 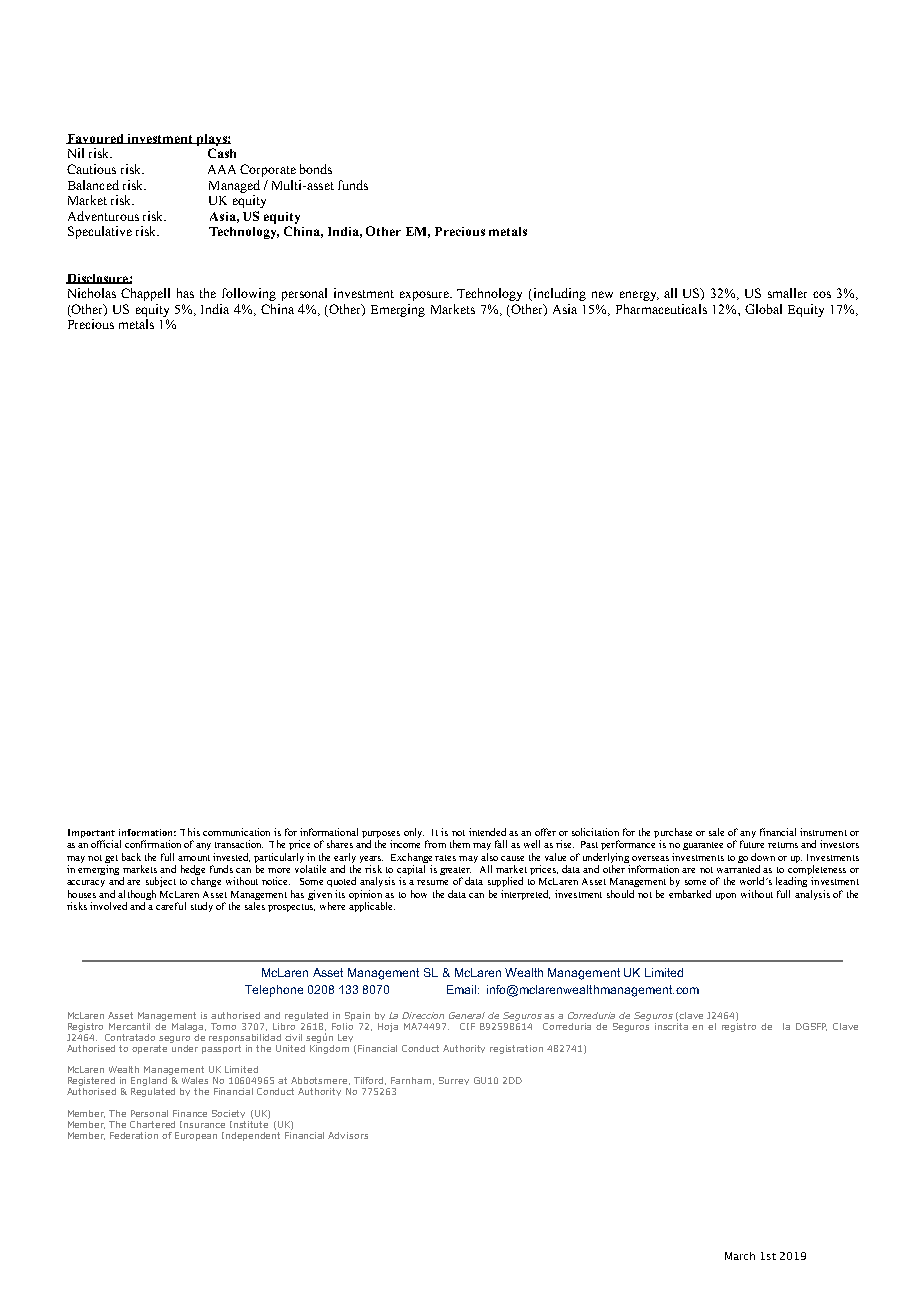 I want to click on European, so click(x=196, y=1136).
